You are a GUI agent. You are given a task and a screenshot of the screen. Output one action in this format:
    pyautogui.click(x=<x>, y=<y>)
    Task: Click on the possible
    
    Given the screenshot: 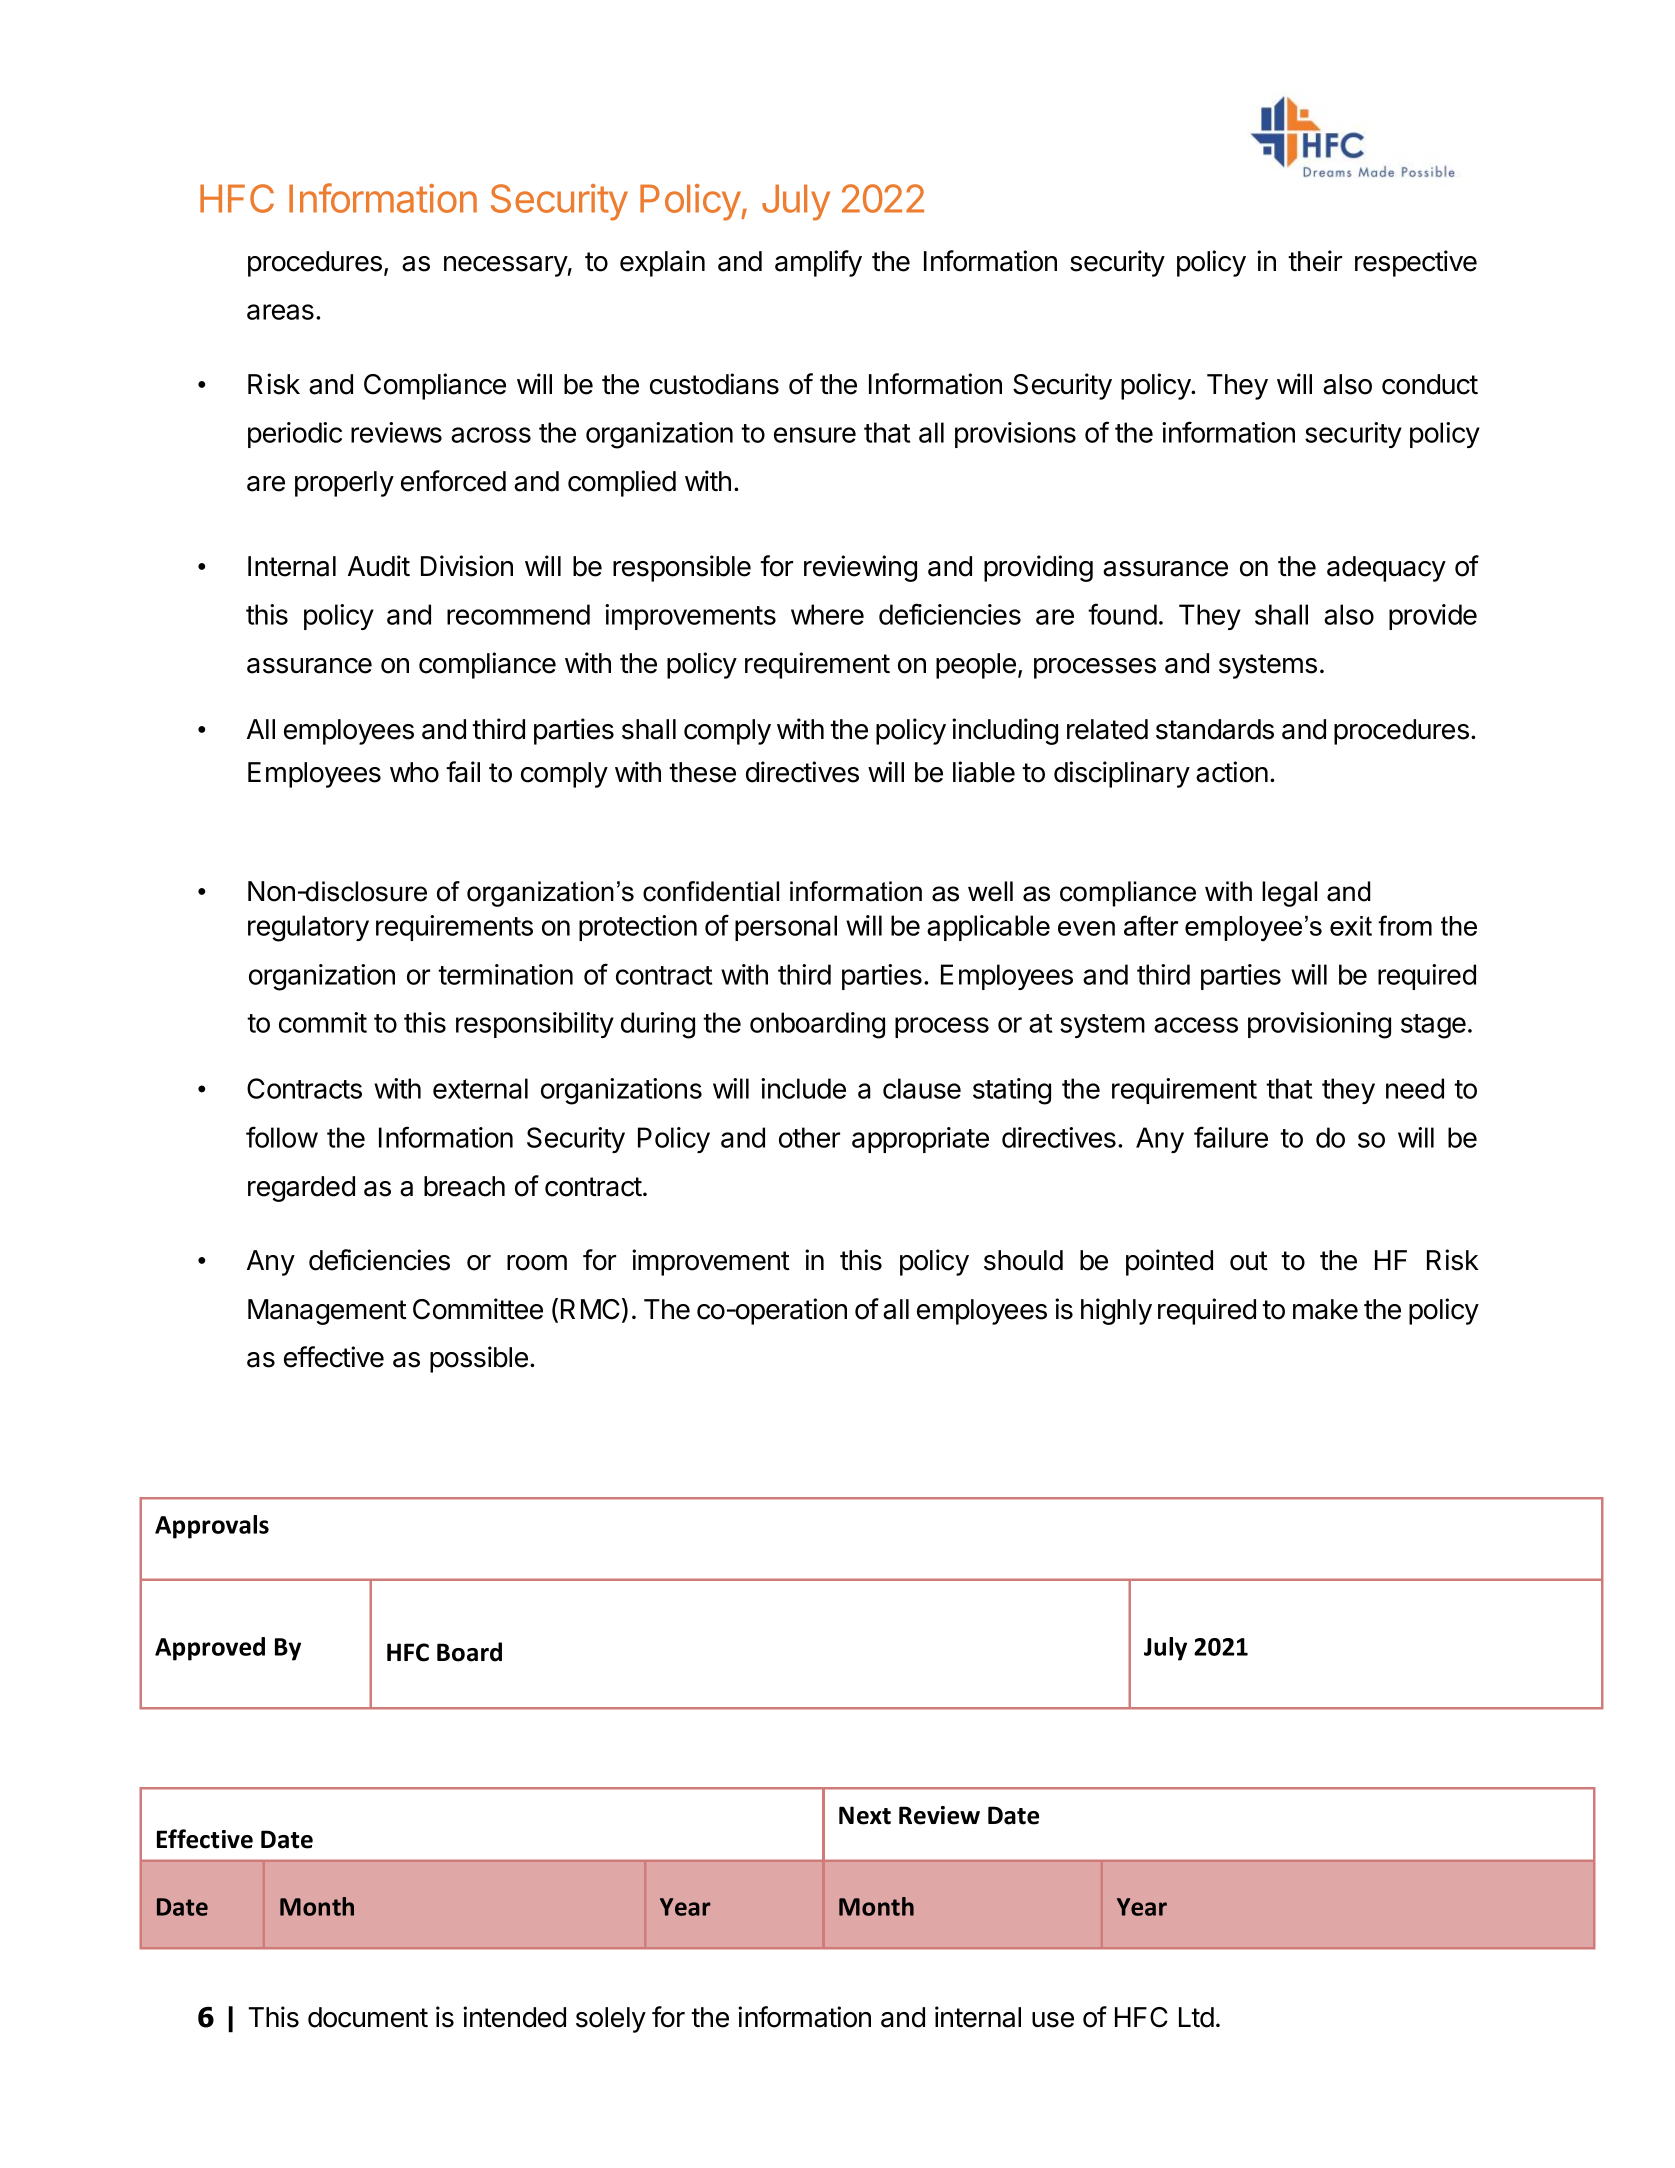 What is the action you would take?
    pyautogui.click(x=479, y=1359)
